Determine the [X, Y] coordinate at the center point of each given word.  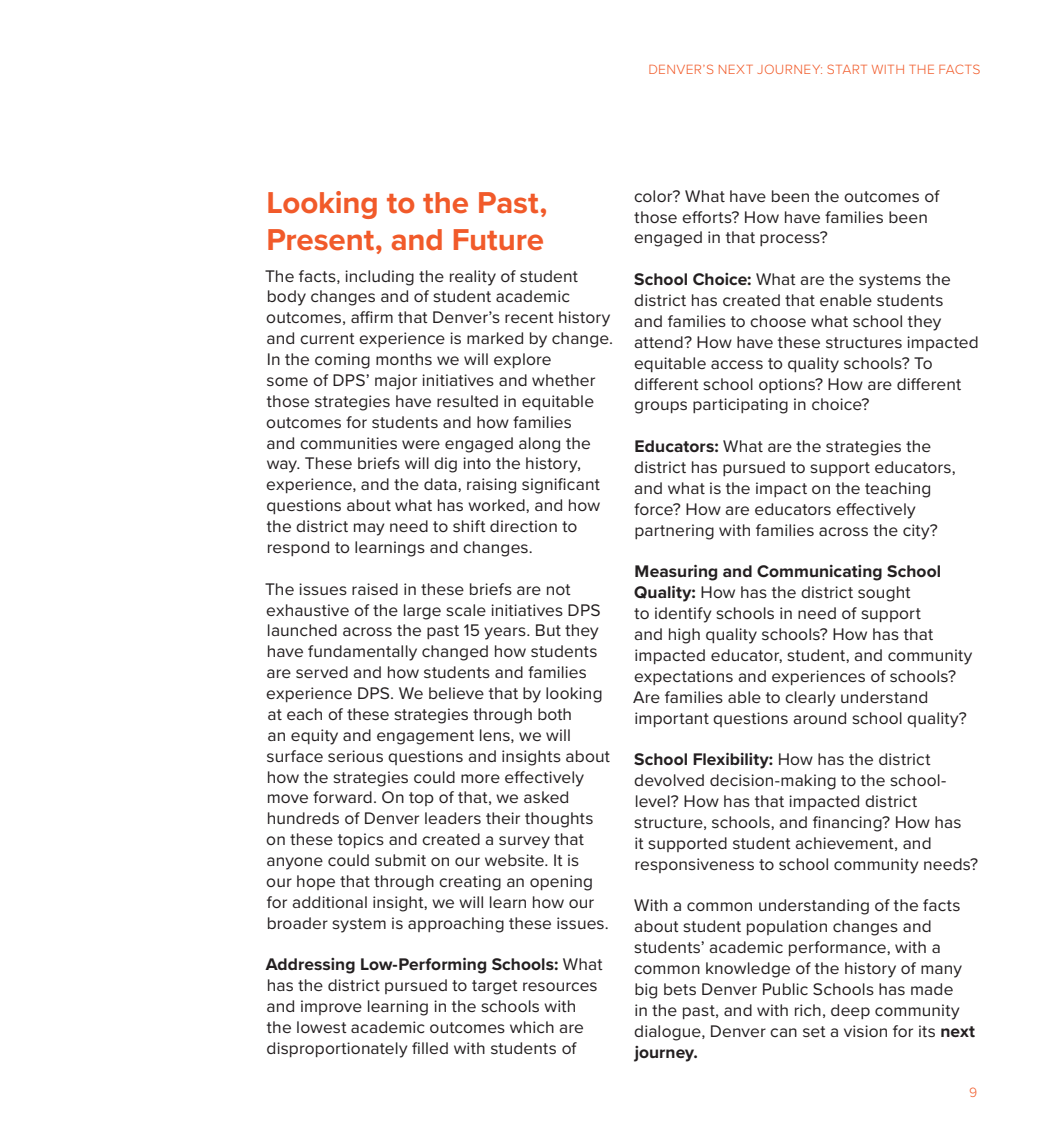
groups [660, 407]
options [788, 385]
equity [314, 737]
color [654, 196]
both [554, 714]
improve [331, 1007]
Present [322, 240]
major [396, 382]
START [847, 69]
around [819, 718]
